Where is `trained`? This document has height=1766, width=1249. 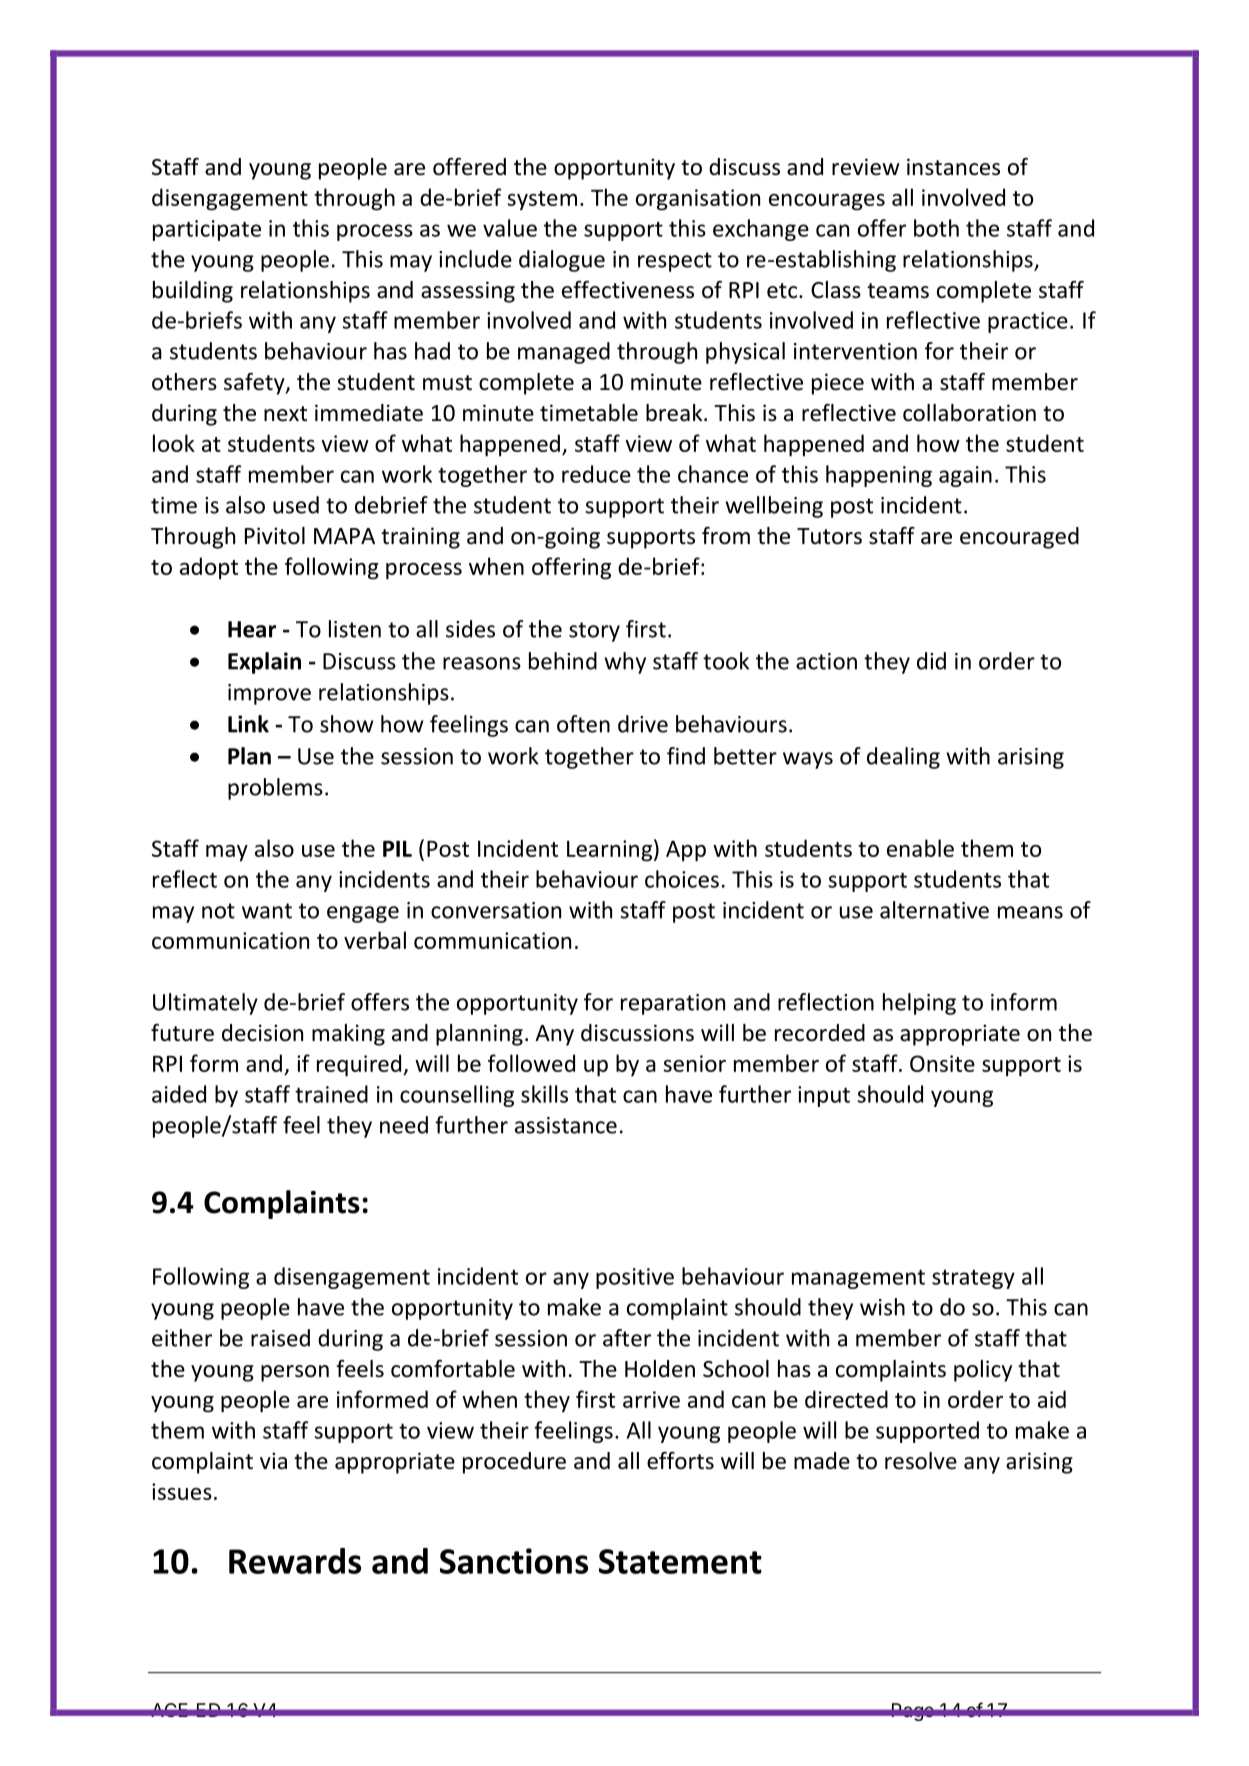
trained is located at coordinates (331, 1094).
